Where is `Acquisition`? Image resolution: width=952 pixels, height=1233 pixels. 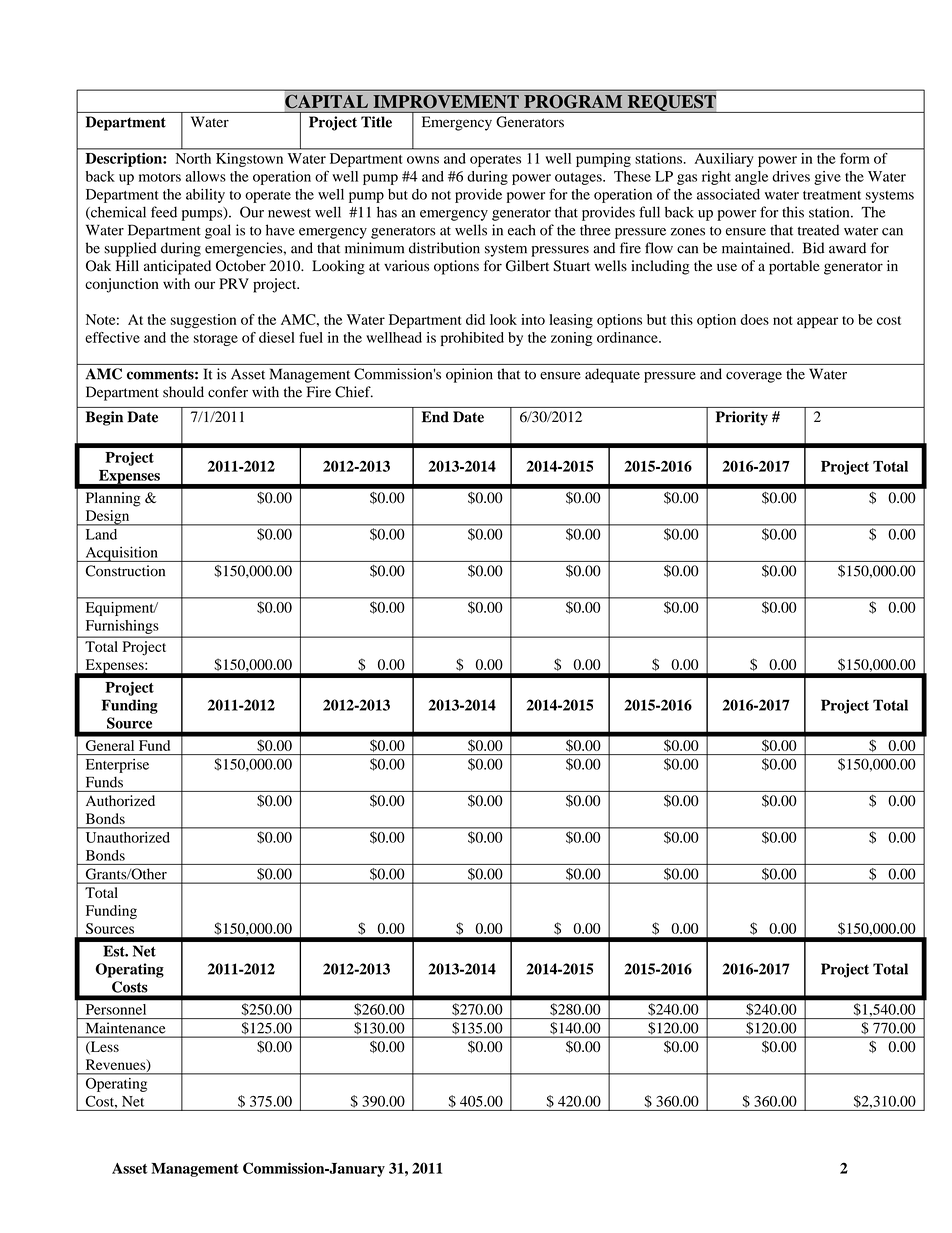 Acquisition is located at coordinates (121, 554).
